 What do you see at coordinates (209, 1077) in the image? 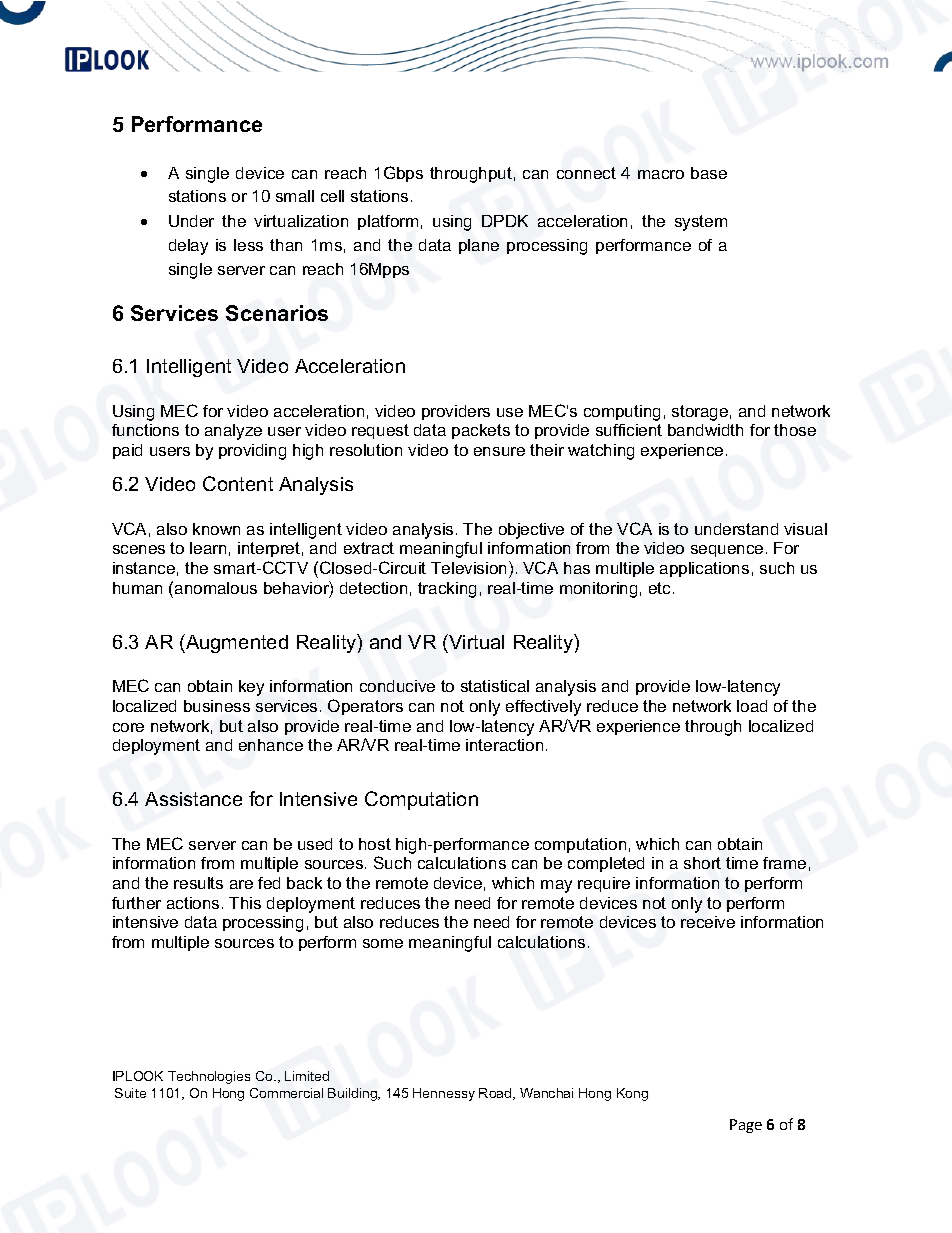
I see `Technologies` at bounding box center [209, 1077].
